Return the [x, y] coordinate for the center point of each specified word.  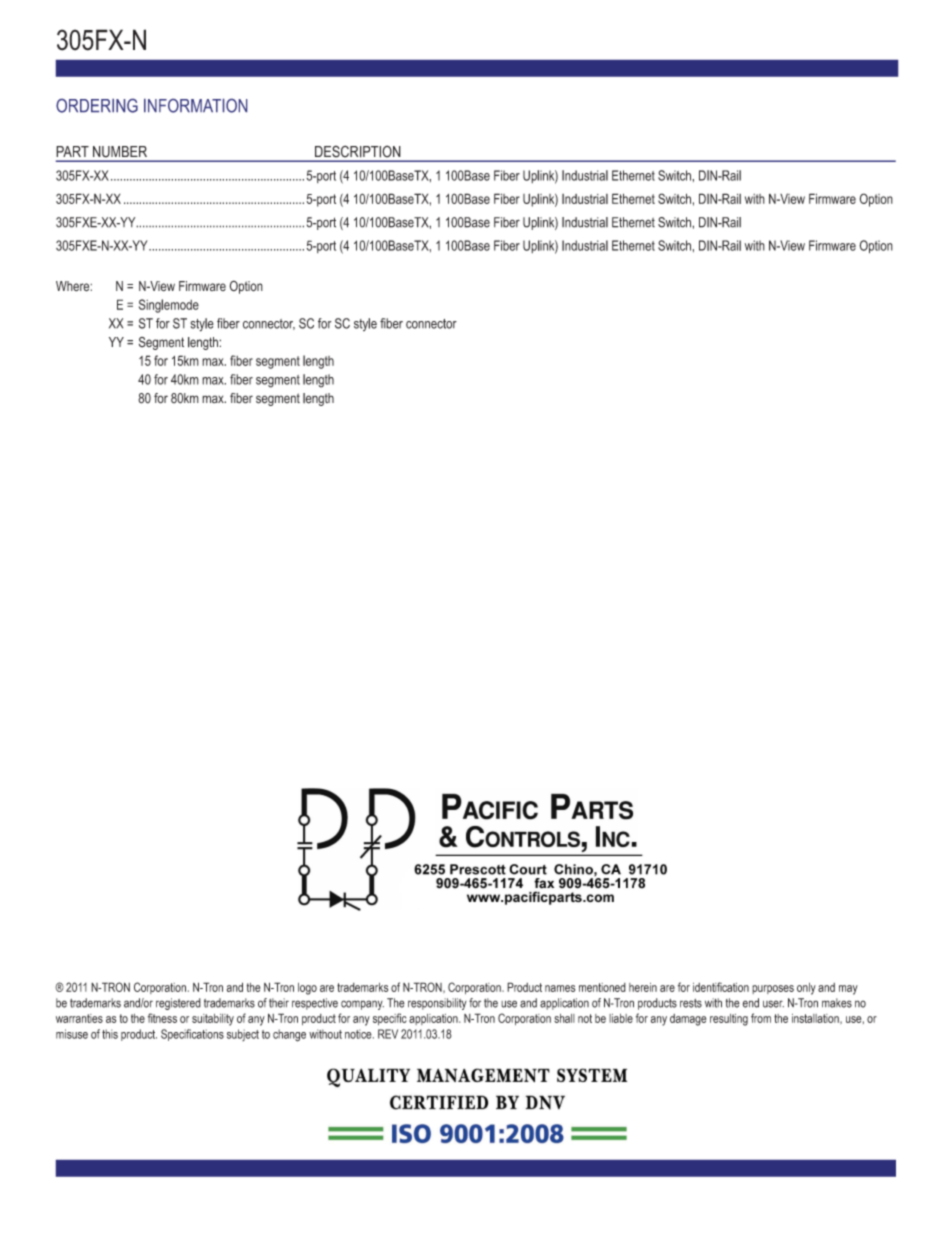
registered [178, 1004]
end [751, 1003]
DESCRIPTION [357, 151]
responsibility [437, 1004]
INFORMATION [195, 106]
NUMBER [120, 151]
